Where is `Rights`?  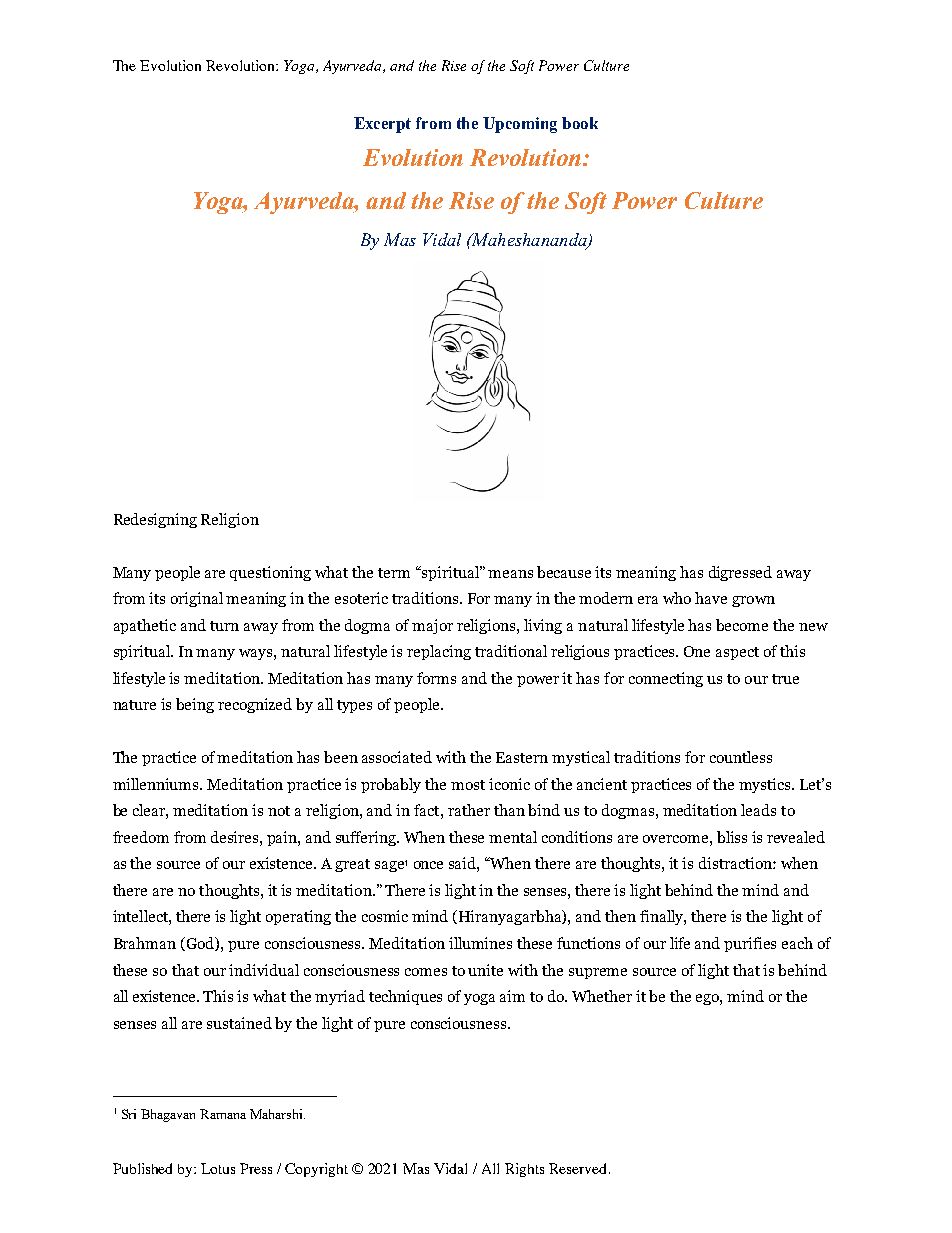 Rights is located at coordinates (524, 1170).
